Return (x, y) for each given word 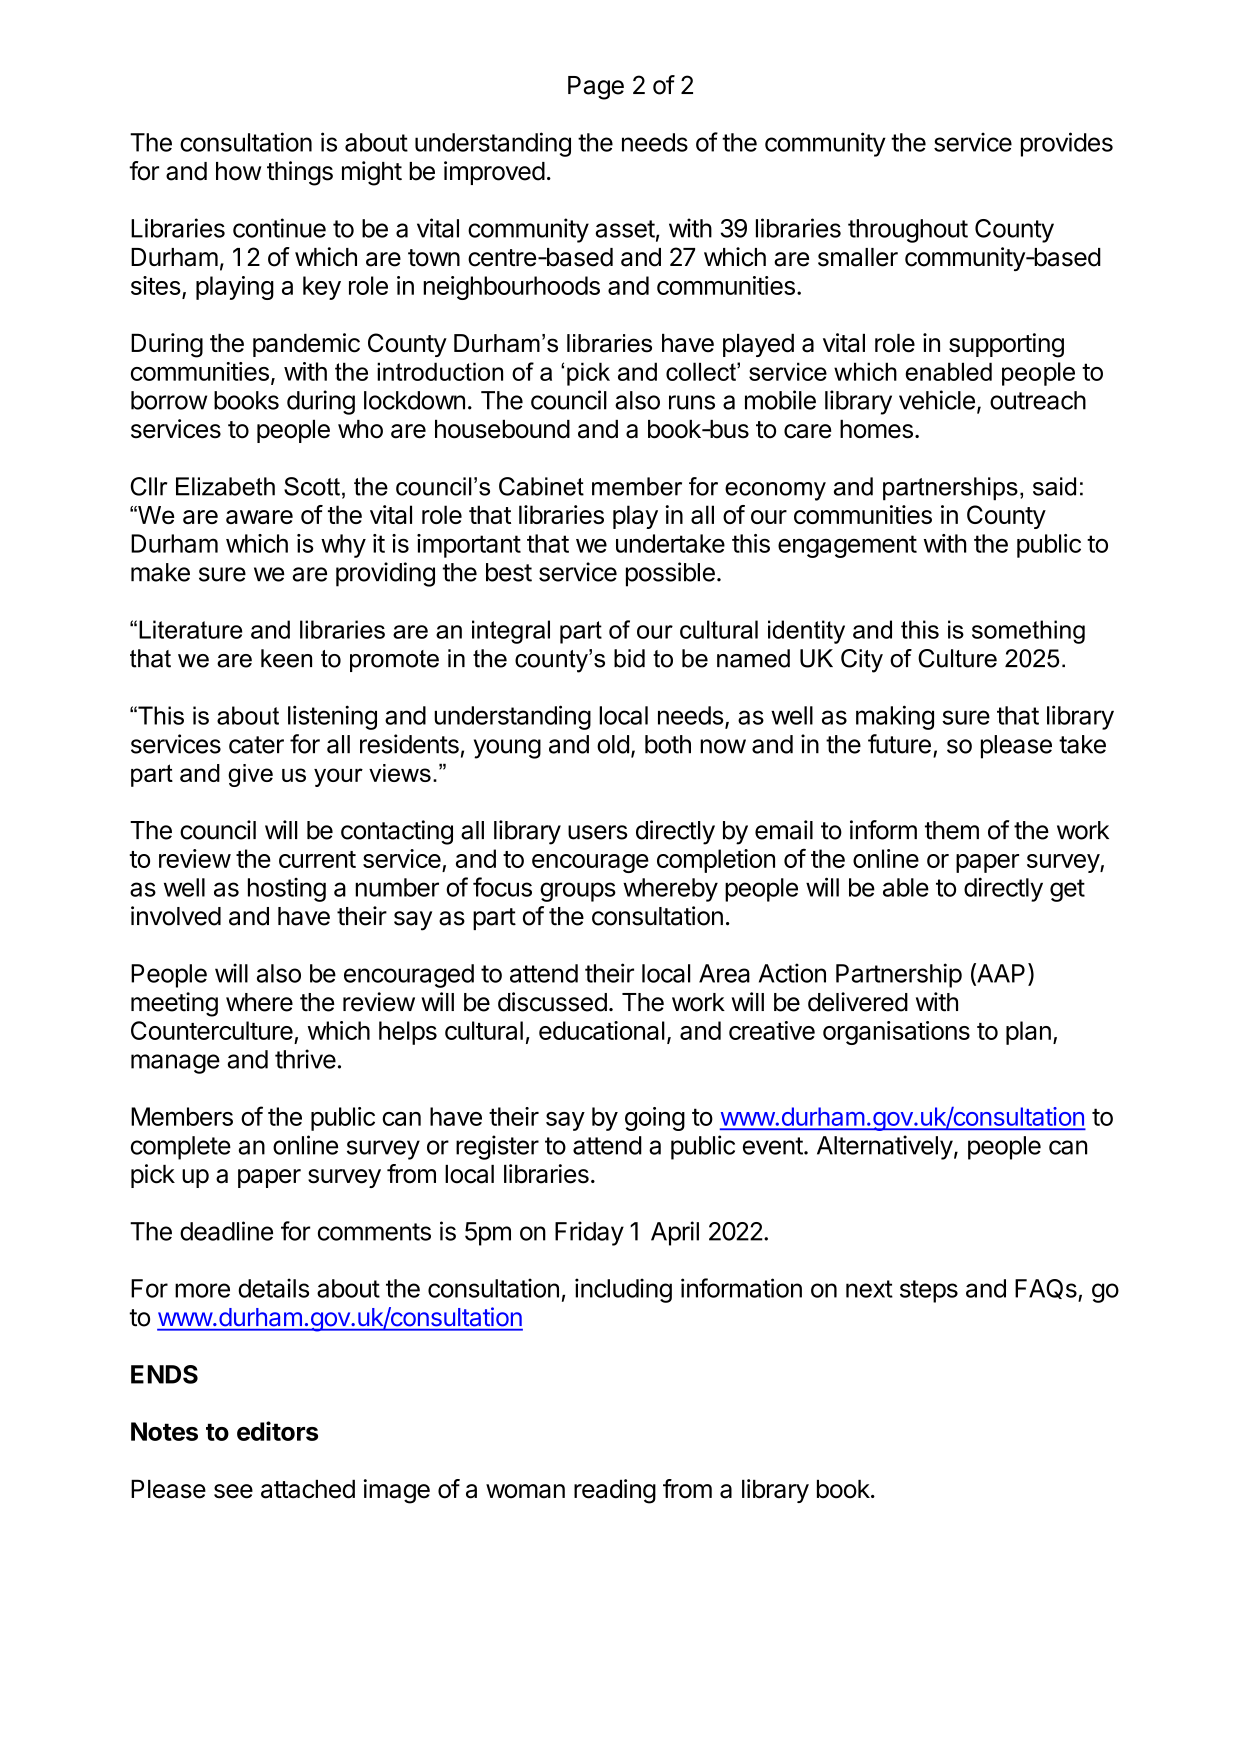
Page (596, 88)
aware (259, 517)
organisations (896, 1033)
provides (1067, 144)
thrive (305, 1059)
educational (602, 1030)
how (239, 171)
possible (670, 574)
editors (277, 1431)
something (1028, 632)
